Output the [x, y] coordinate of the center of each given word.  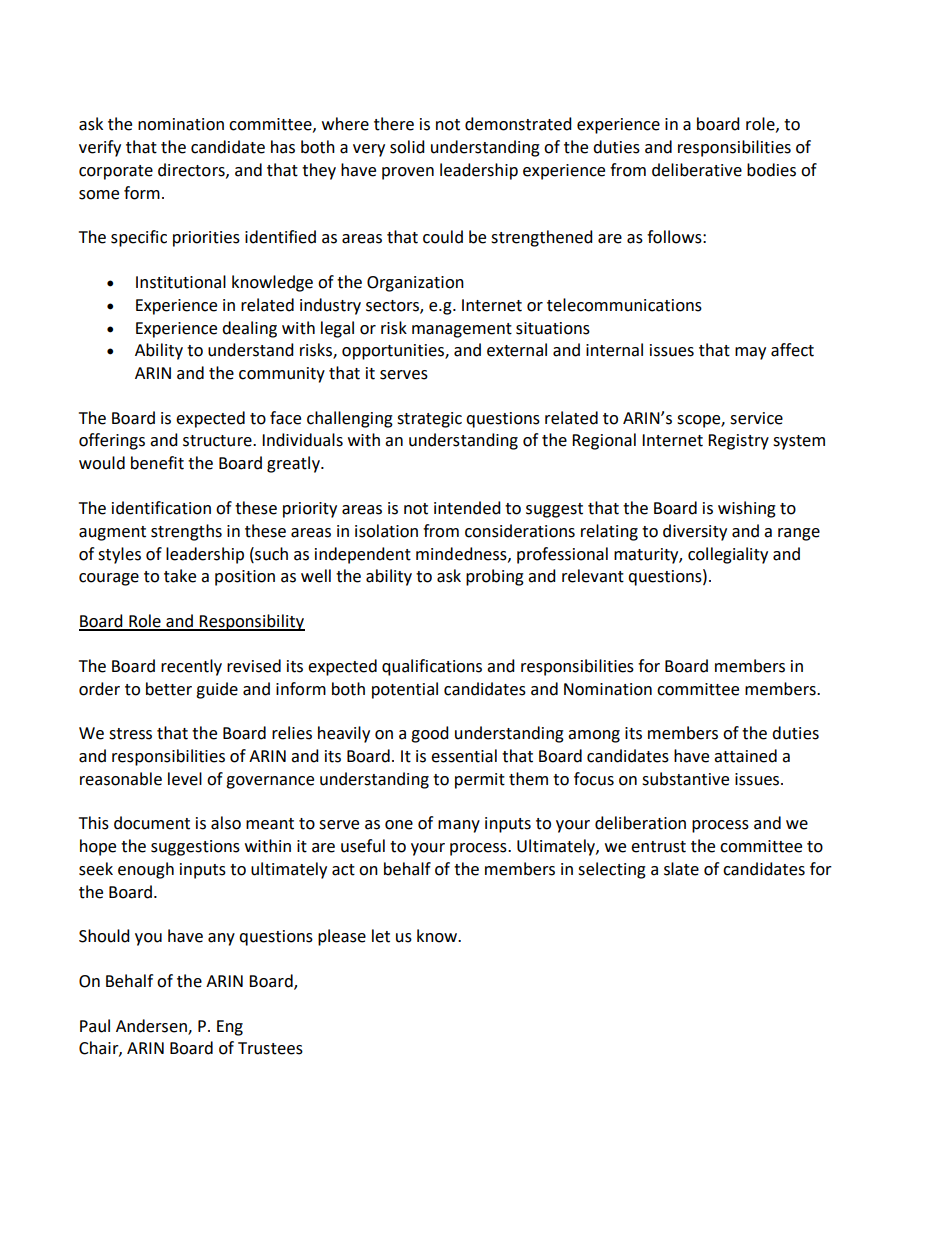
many [459, 826]
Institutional [181, 282]
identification [161, 508]
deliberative [697, 170]
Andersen [152, 1026]
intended [467, 508]
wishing [747, 509]
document [152, 823]
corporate [116, 172]
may [750, 353]
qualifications [432, 667]
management [462, 330]
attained [745, 756]
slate [681, 869]
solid [407, 147]
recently [191, 667]
